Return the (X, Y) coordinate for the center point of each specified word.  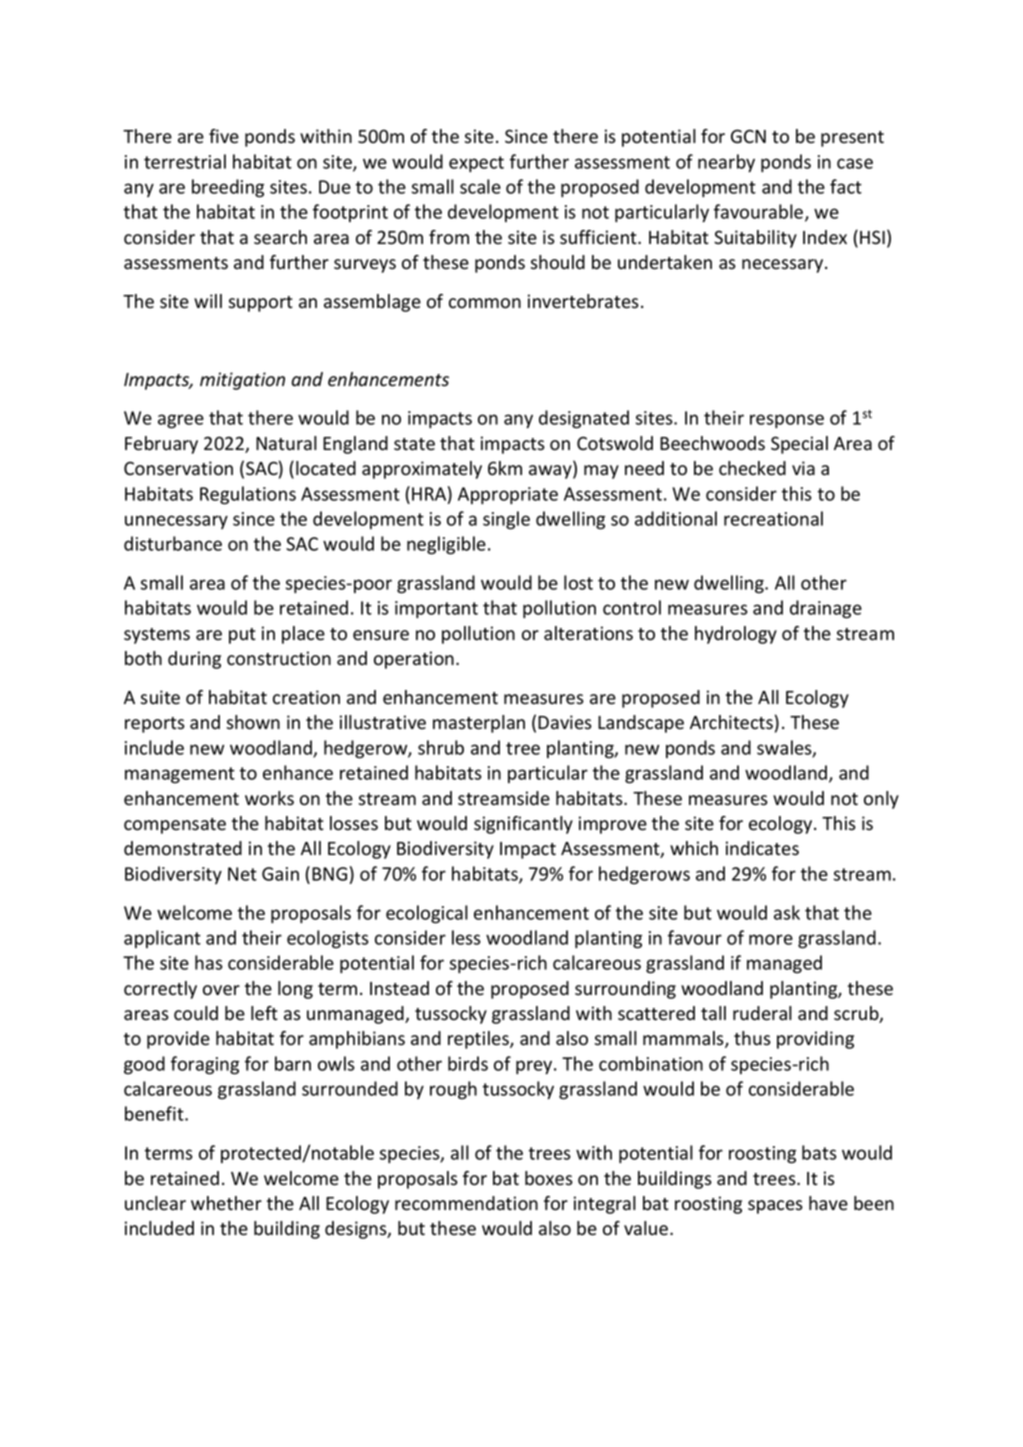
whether (226, 1203)
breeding (228, 188)
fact (846, 186)
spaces (775, 1207)
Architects (731, 722)
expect (476, 164)
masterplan (479, 724)
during (194, 660)
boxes (549, 1178)
